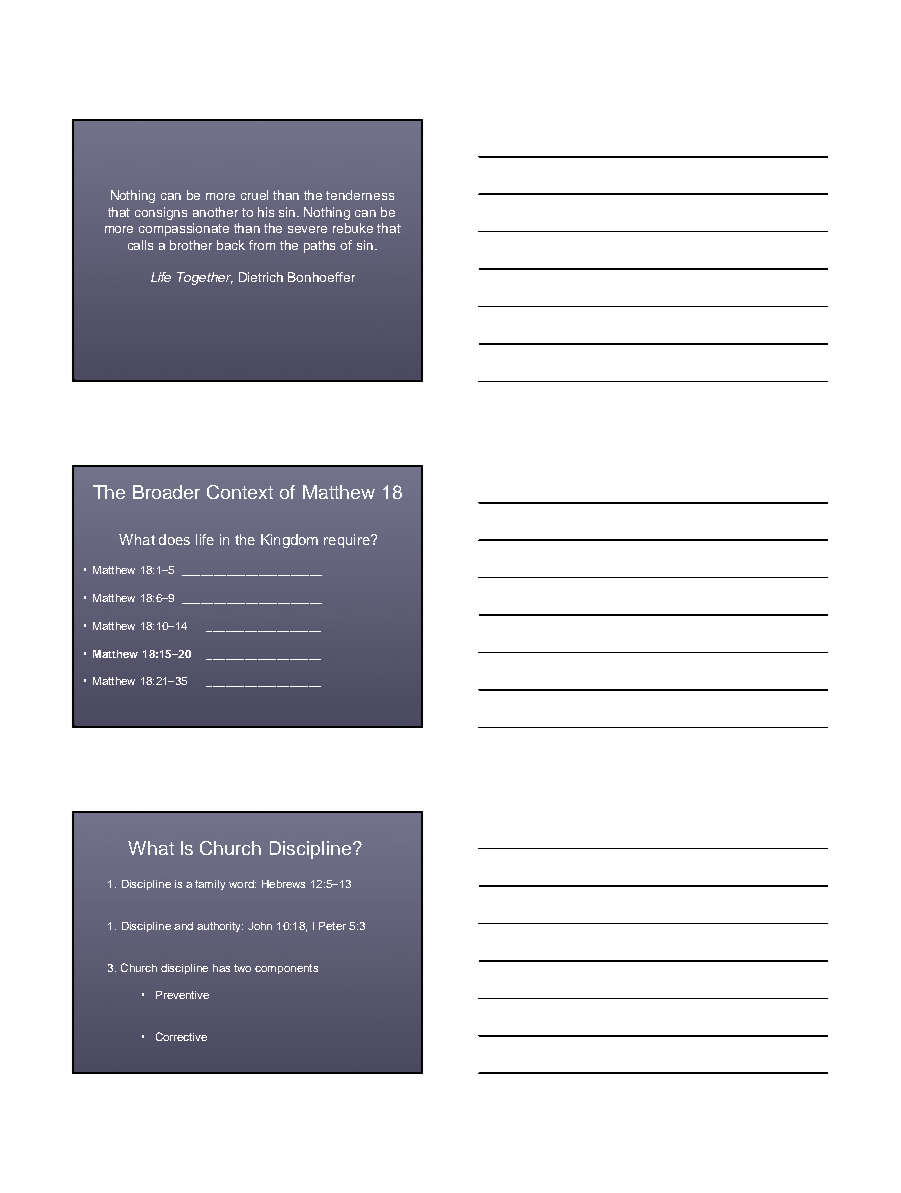  What do you see at coordinates (332, 926) in the image?
I see `Peter` at bounding box center [332, 926].
